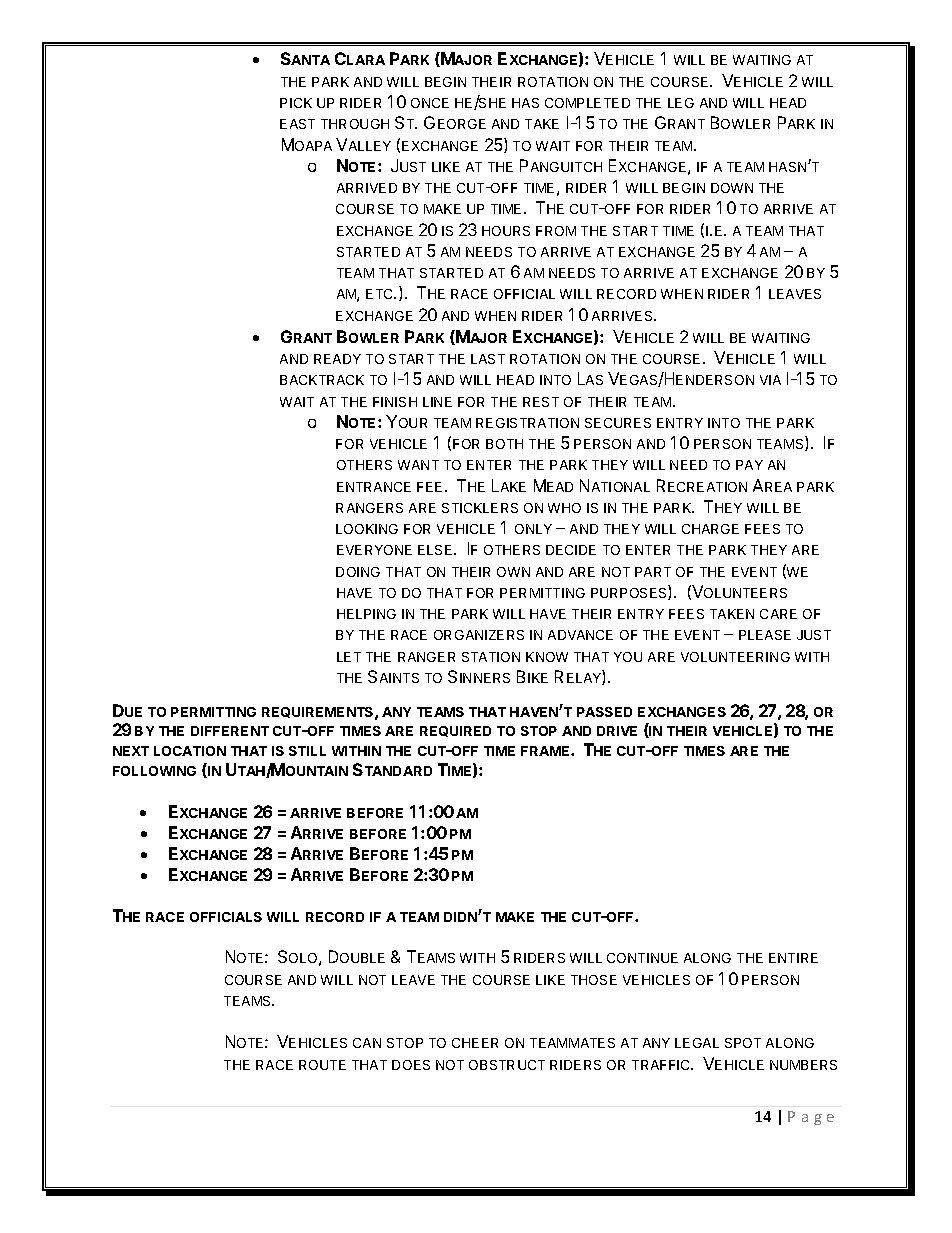 Image resolution: width=952 pixels, height=1233 pixels. Describe the element at coordinates (479, 635) in the screenshot. I see `ORGANIZERS` at that location.
